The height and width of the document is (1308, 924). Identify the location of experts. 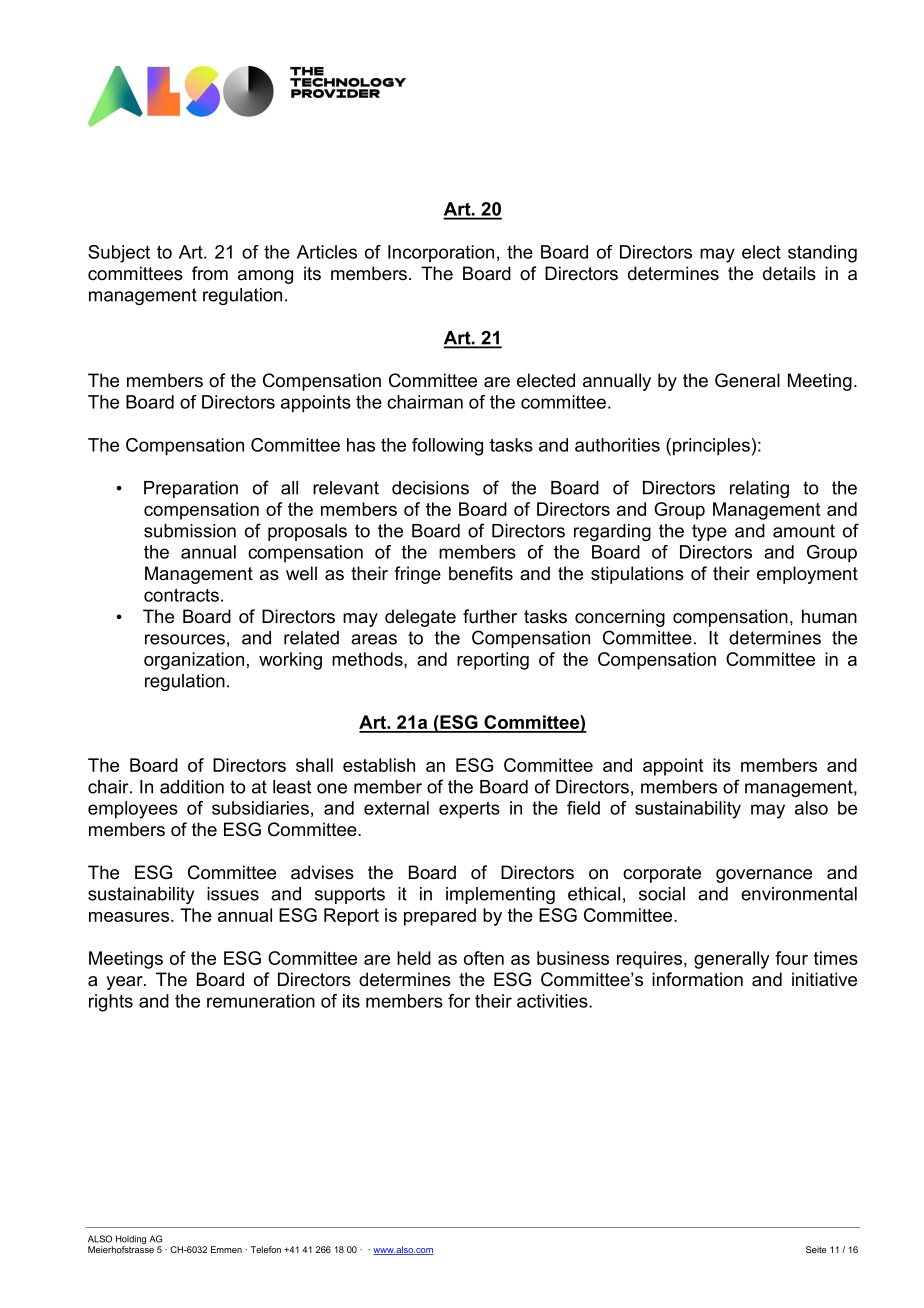
(469, 810).
